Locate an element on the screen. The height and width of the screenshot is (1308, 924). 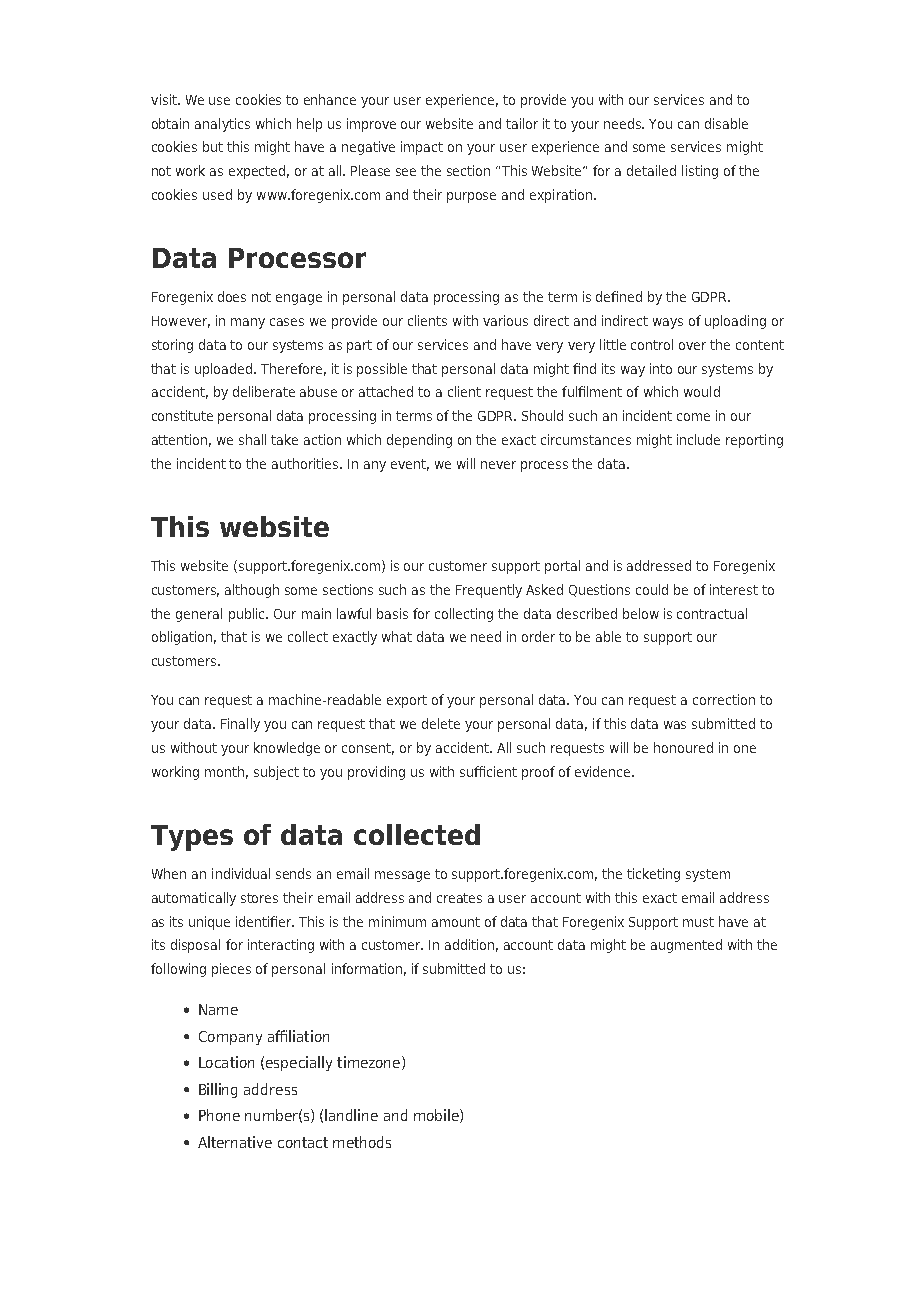
Frequently is located at coordinates (489, 591).
